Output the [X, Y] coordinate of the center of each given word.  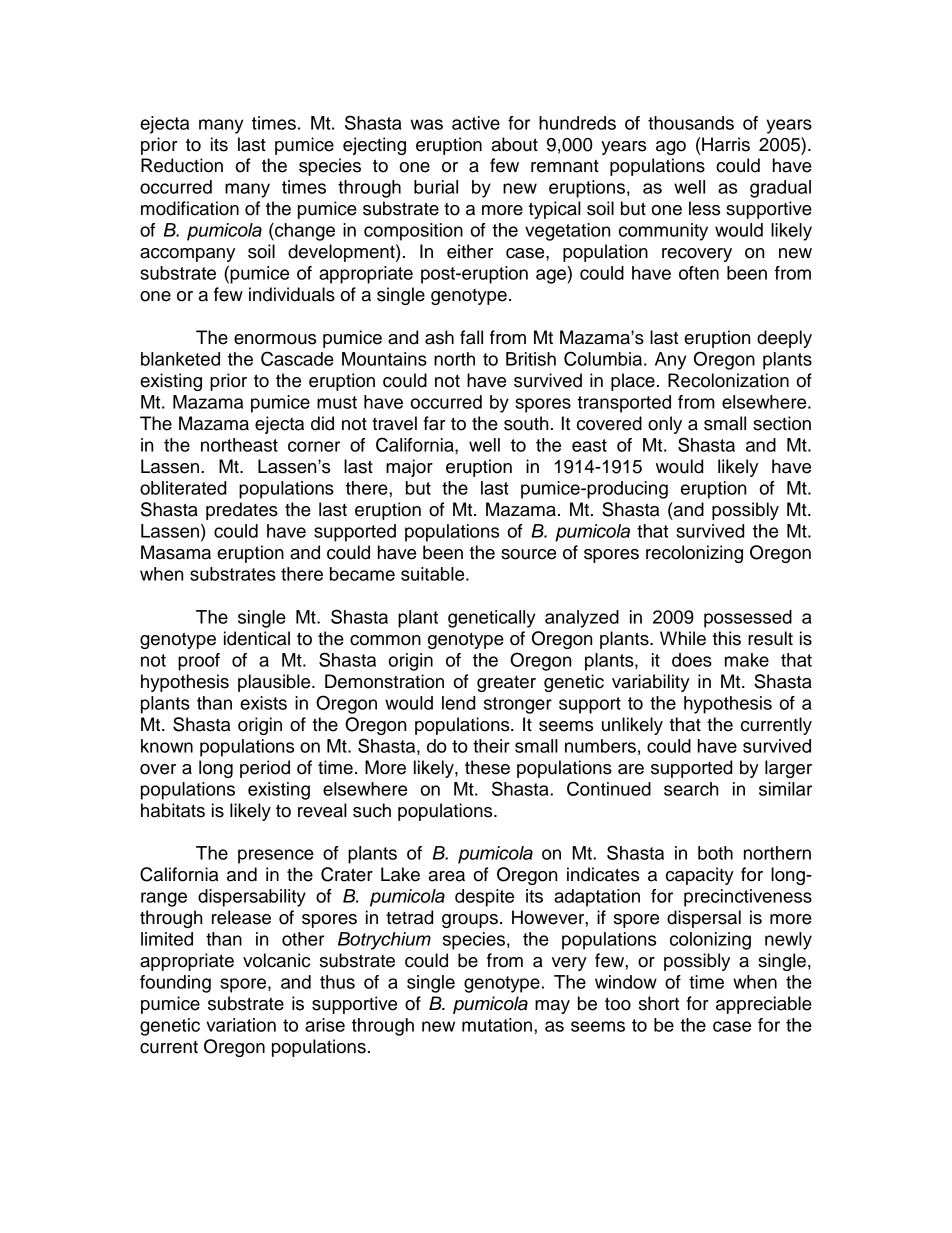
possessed [748, 619]
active [476, 123]
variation [241, 1025]
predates [242, 511]
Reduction [182, 165]
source [528, 554]
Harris [726, 144]
